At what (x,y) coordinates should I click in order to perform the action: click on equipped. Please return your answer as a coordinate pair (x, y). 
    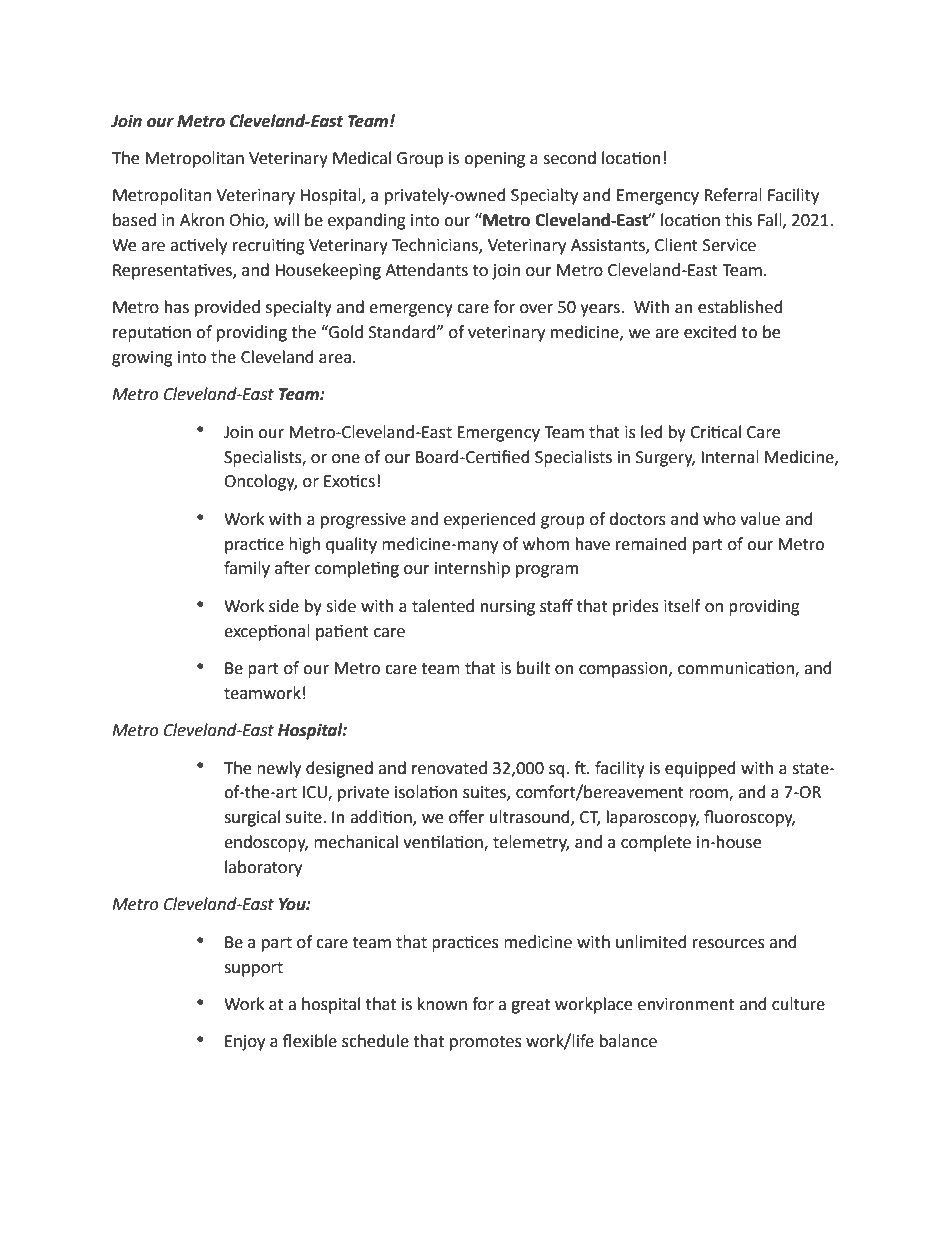
    Looking at the image, I should click on (700, 769).
